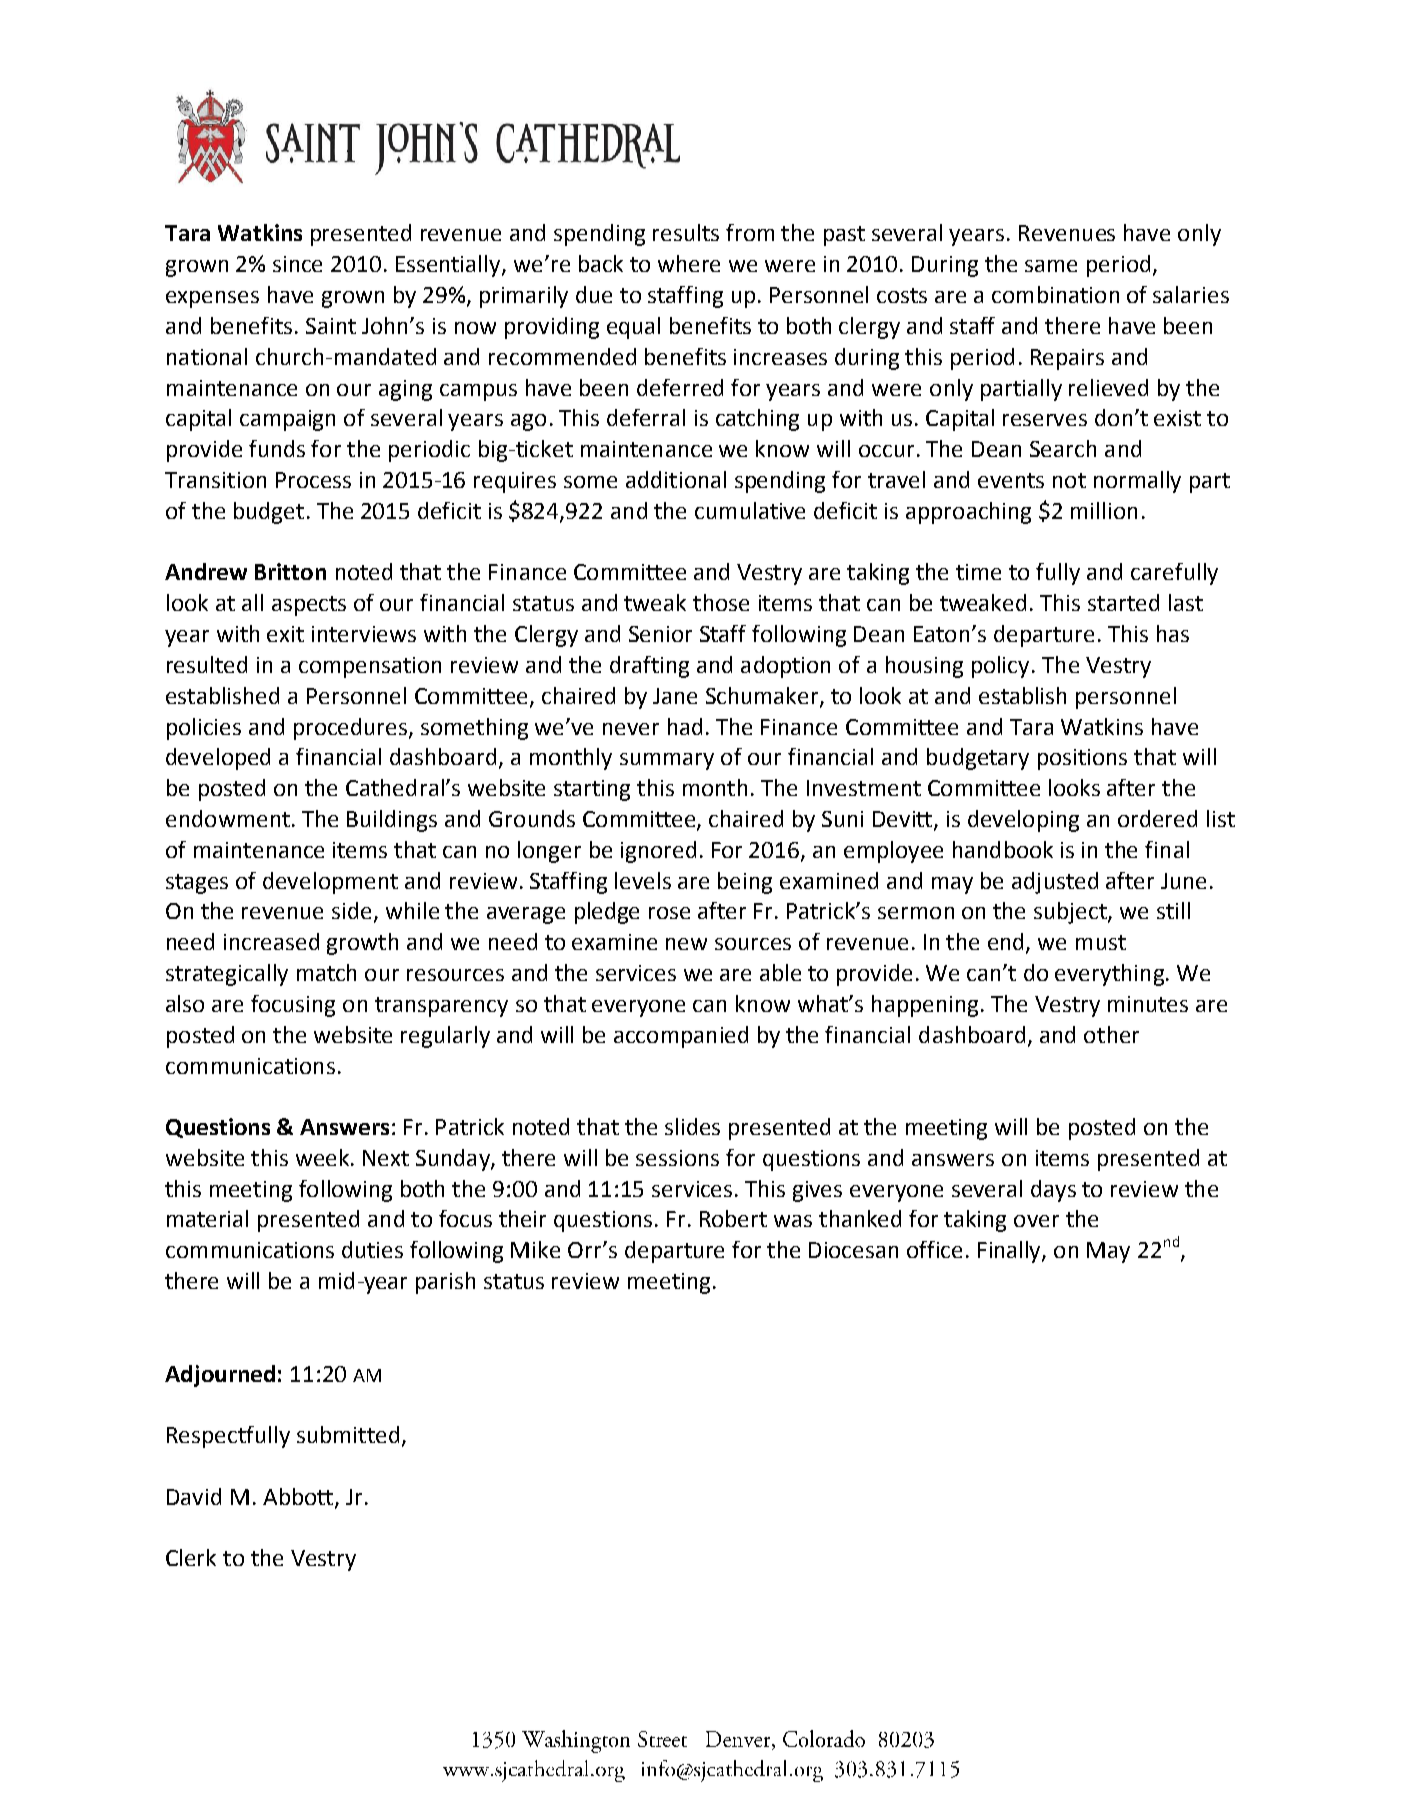 The width and height of the document is (1404, 1817). I want to click on Abbott, so click(299, 1497).
